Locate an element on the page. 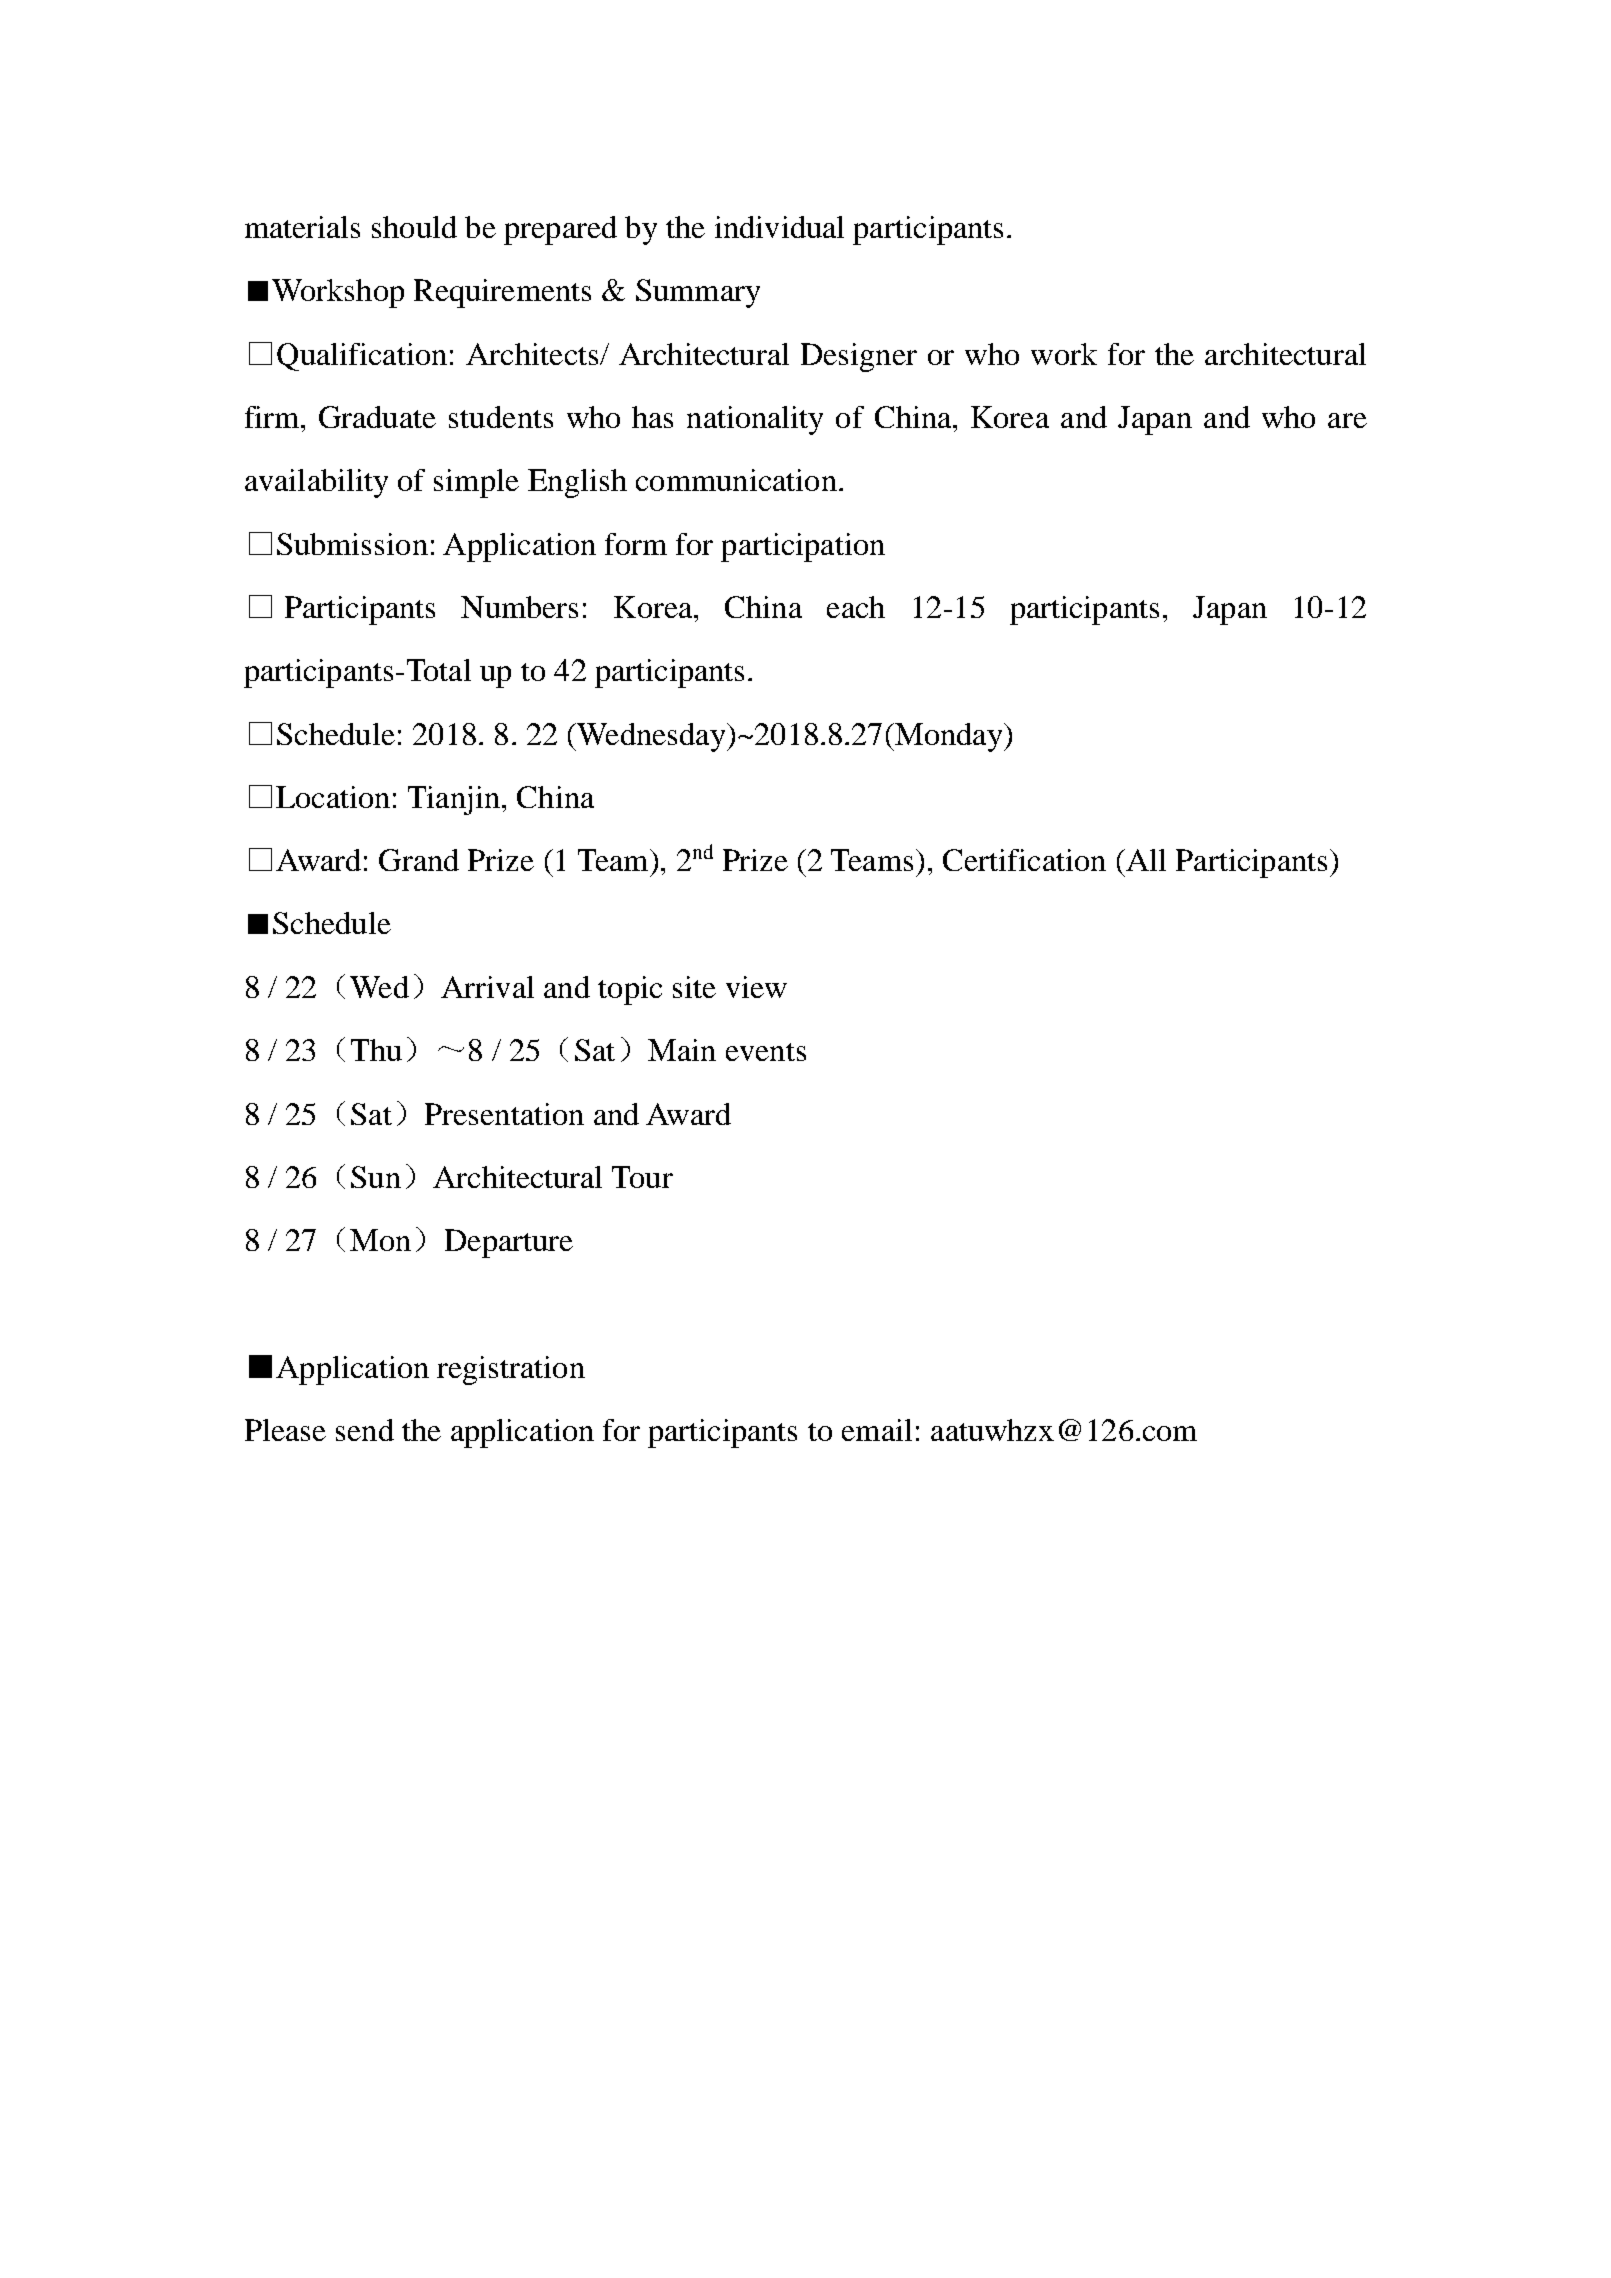  send is located at coordinates (365, 1430).
